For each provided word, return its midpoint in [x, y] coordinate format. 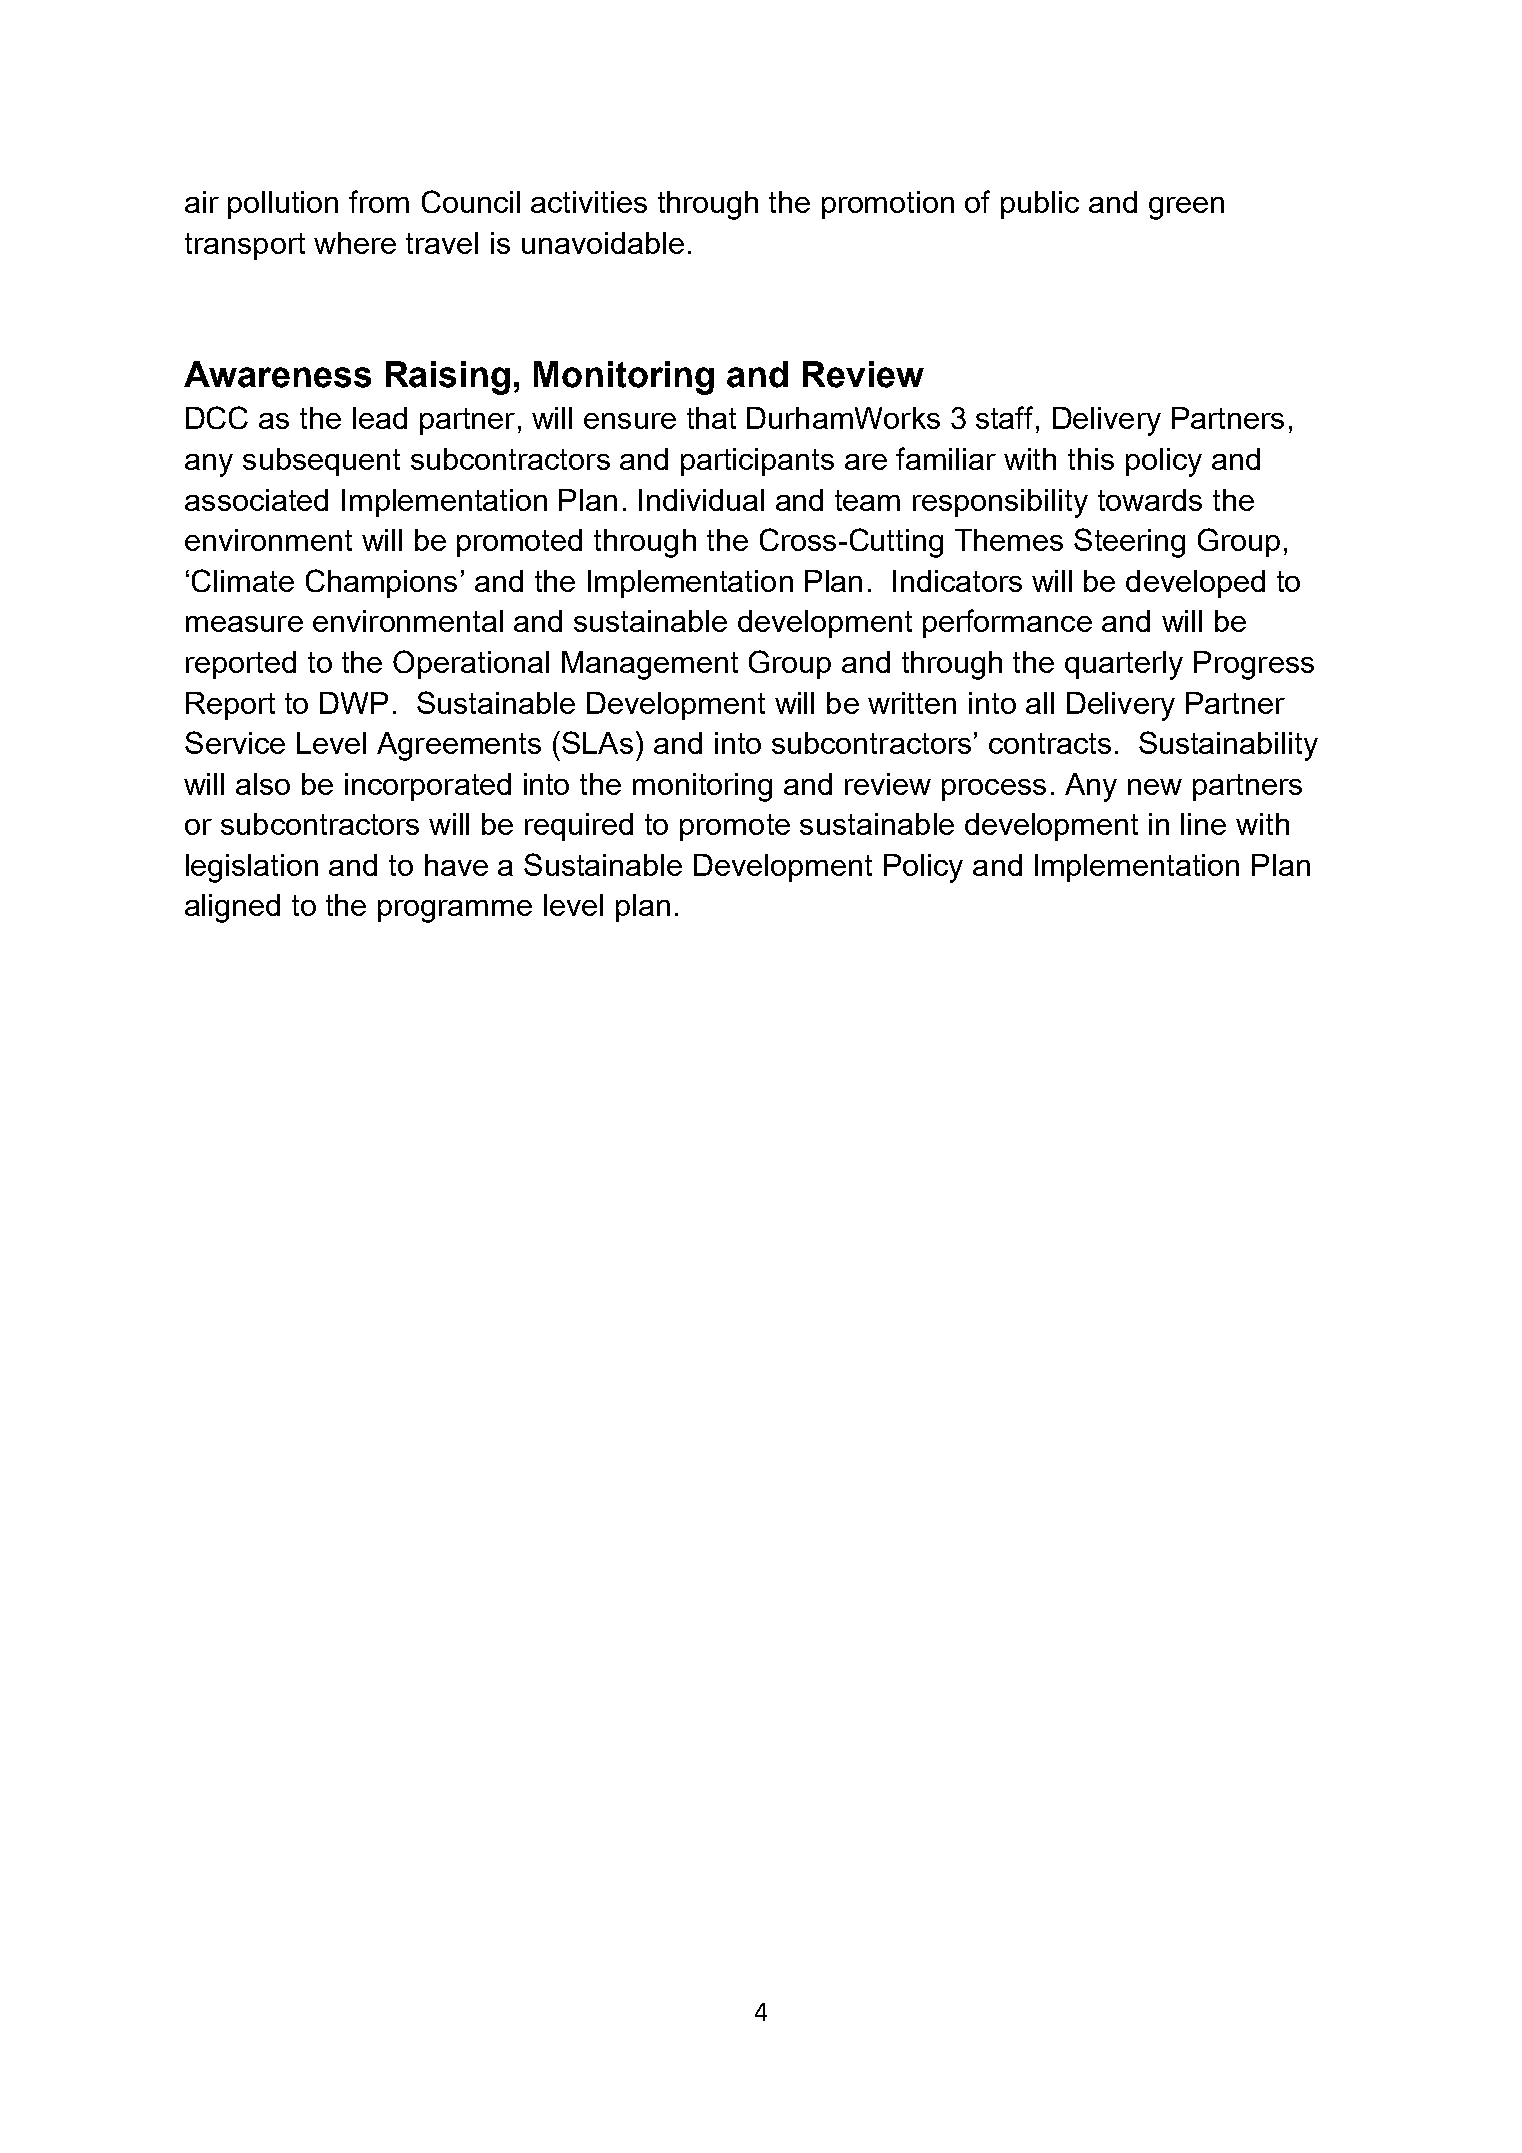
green [1186, 208]
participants [757, 462]
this [1091, 459]
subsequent [321, 462]
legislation [252, 868]
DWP [354, 703]
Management [650, 665]
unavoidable [603, 243]
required [579, 827]
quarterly [1124, 665]
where [355, 243]
